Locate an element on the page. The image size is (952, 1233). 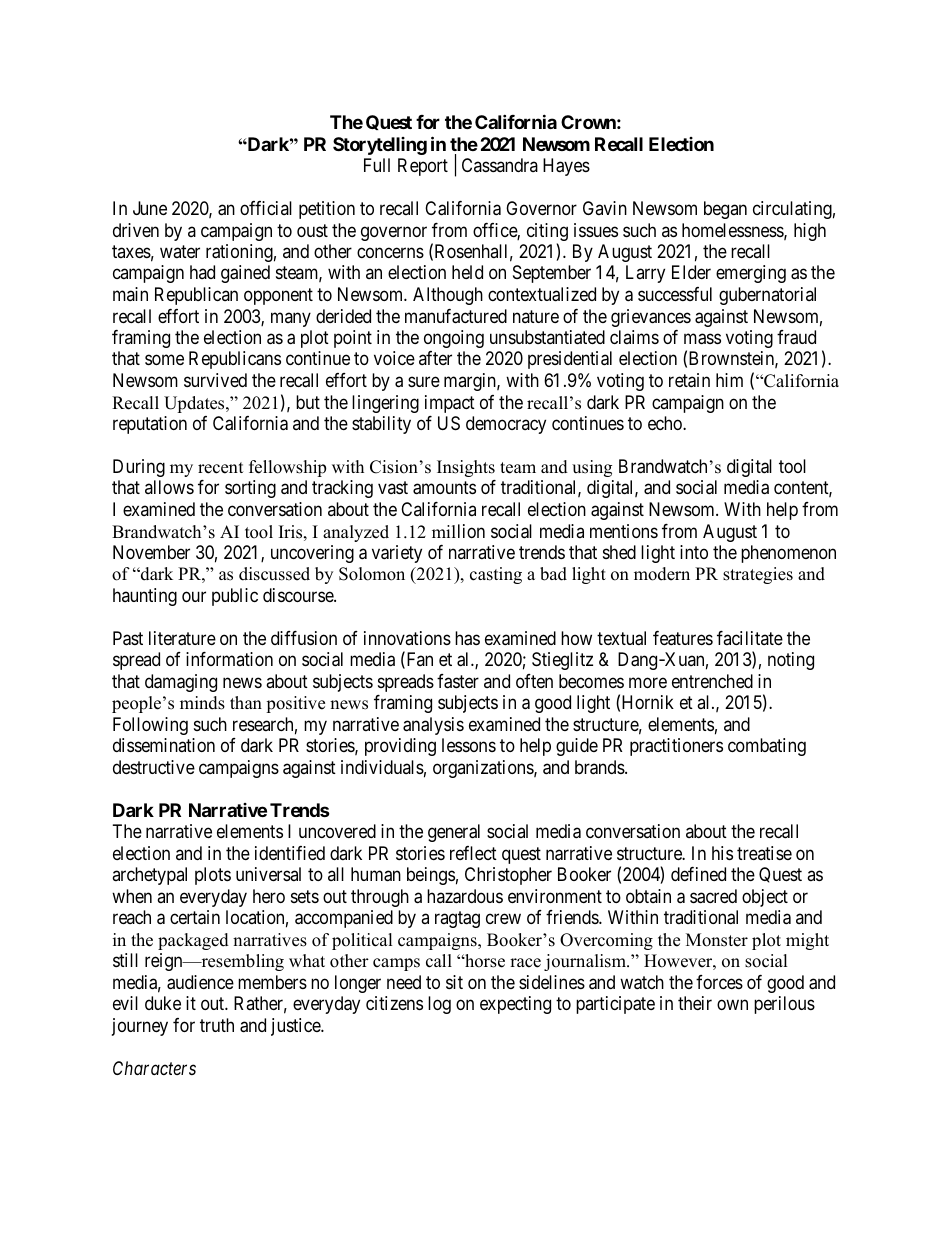
log is located at coordinates (439, 1005).
